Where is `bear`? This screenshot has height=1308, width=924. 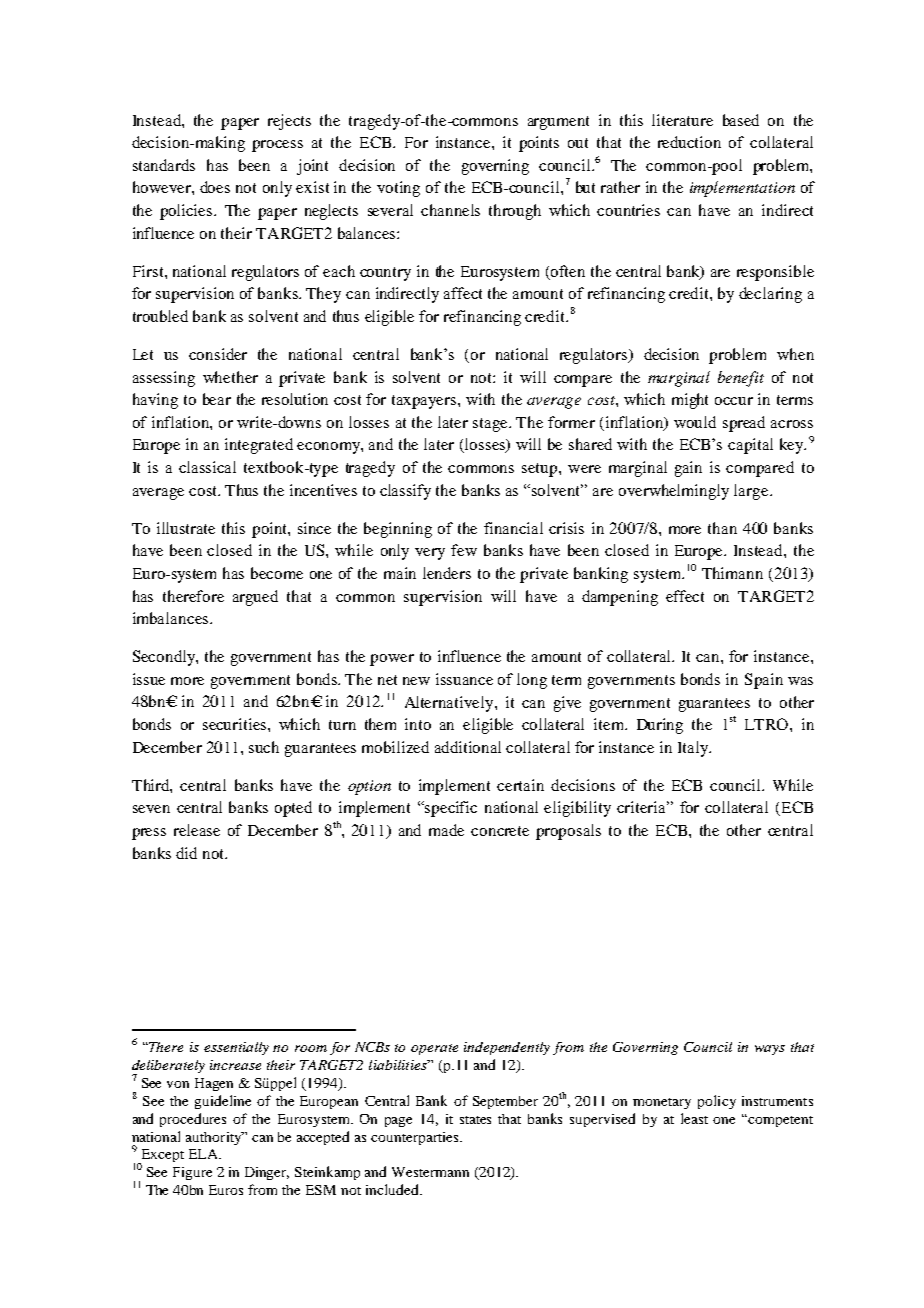
bear is located at coordinates (217, 399).
